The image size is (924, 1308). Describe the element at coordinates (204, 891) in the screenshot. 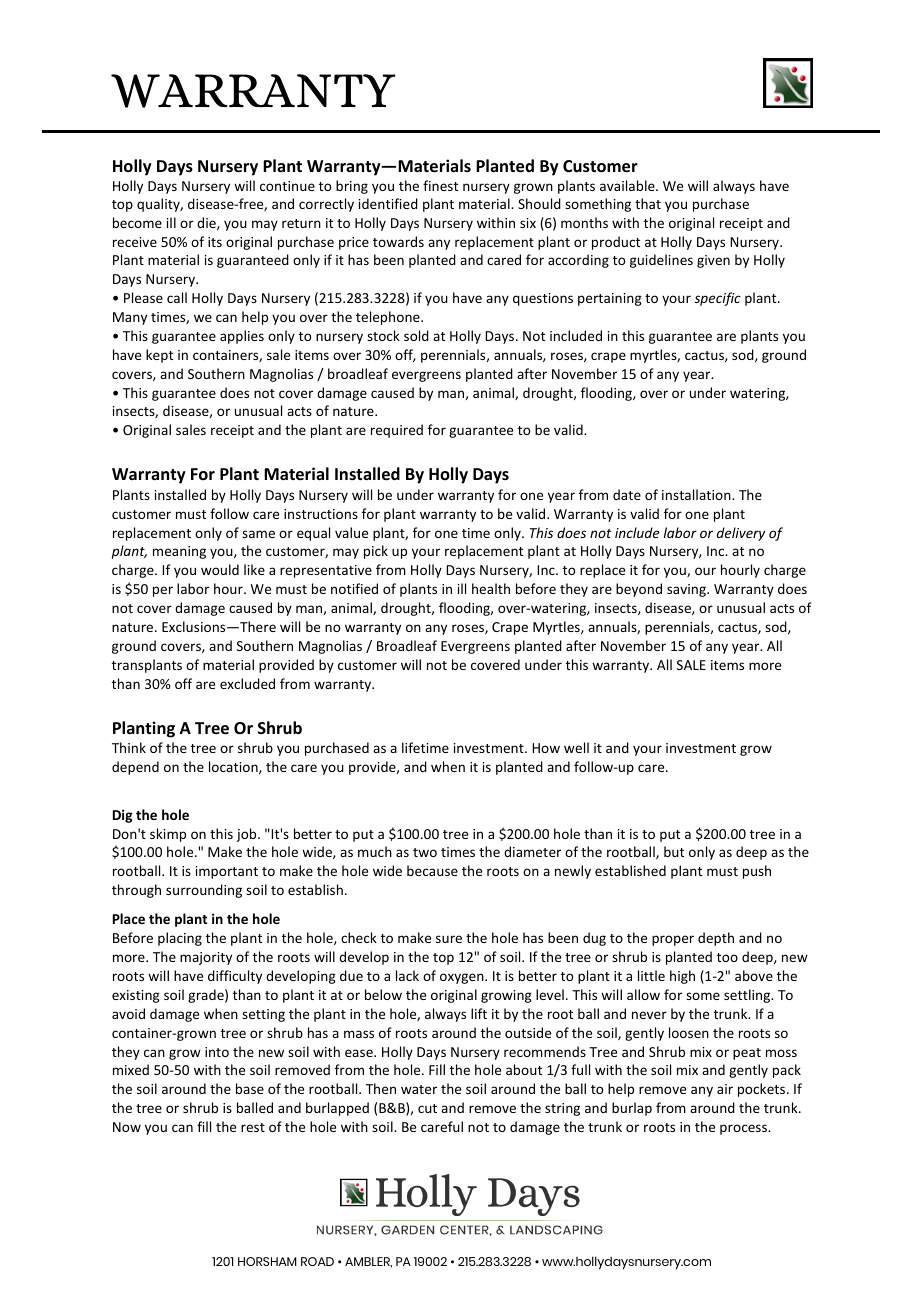

I see `surrounding` at that location.
